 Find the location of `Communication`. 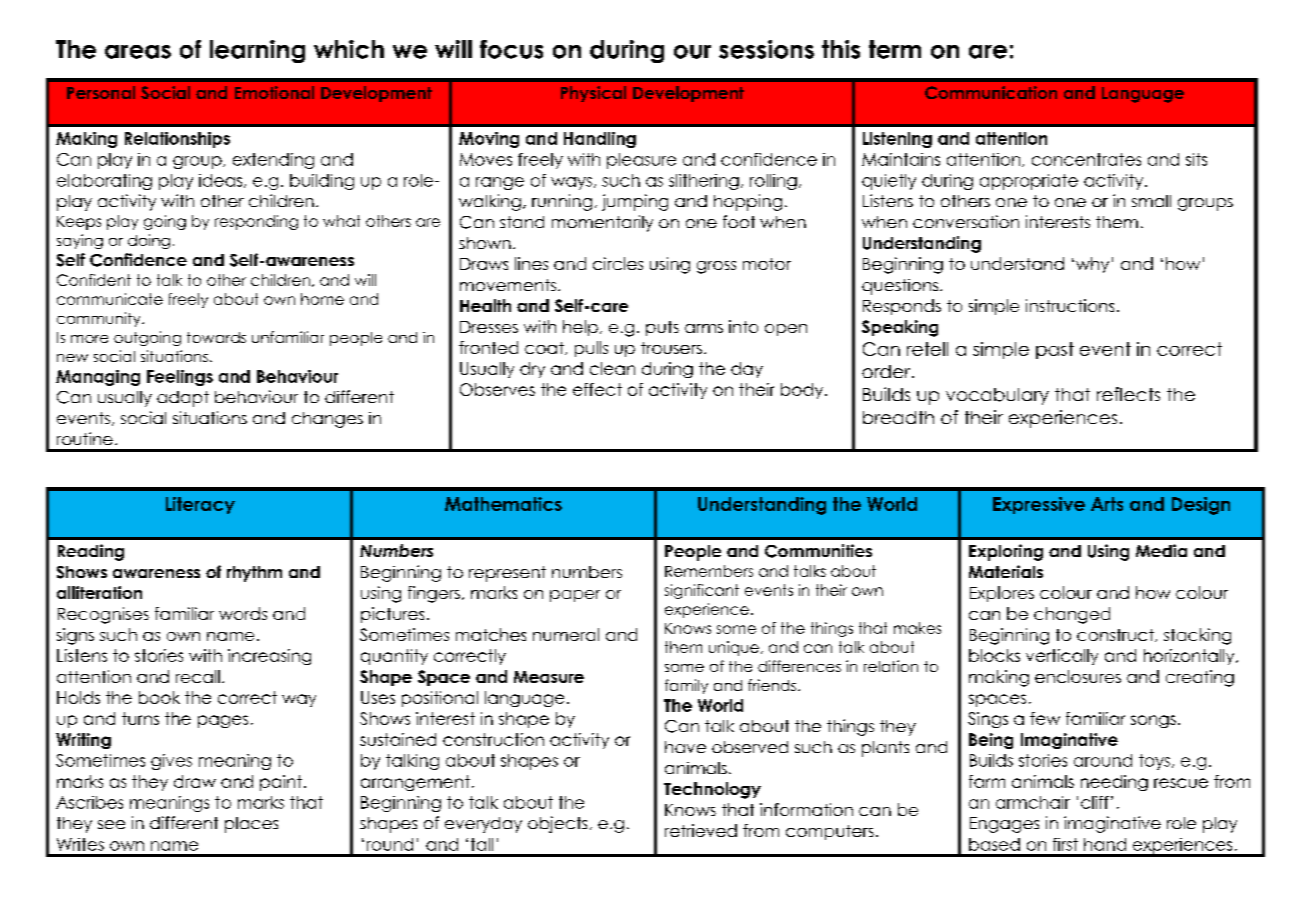

Communication is located at coordinates (991, 92).
